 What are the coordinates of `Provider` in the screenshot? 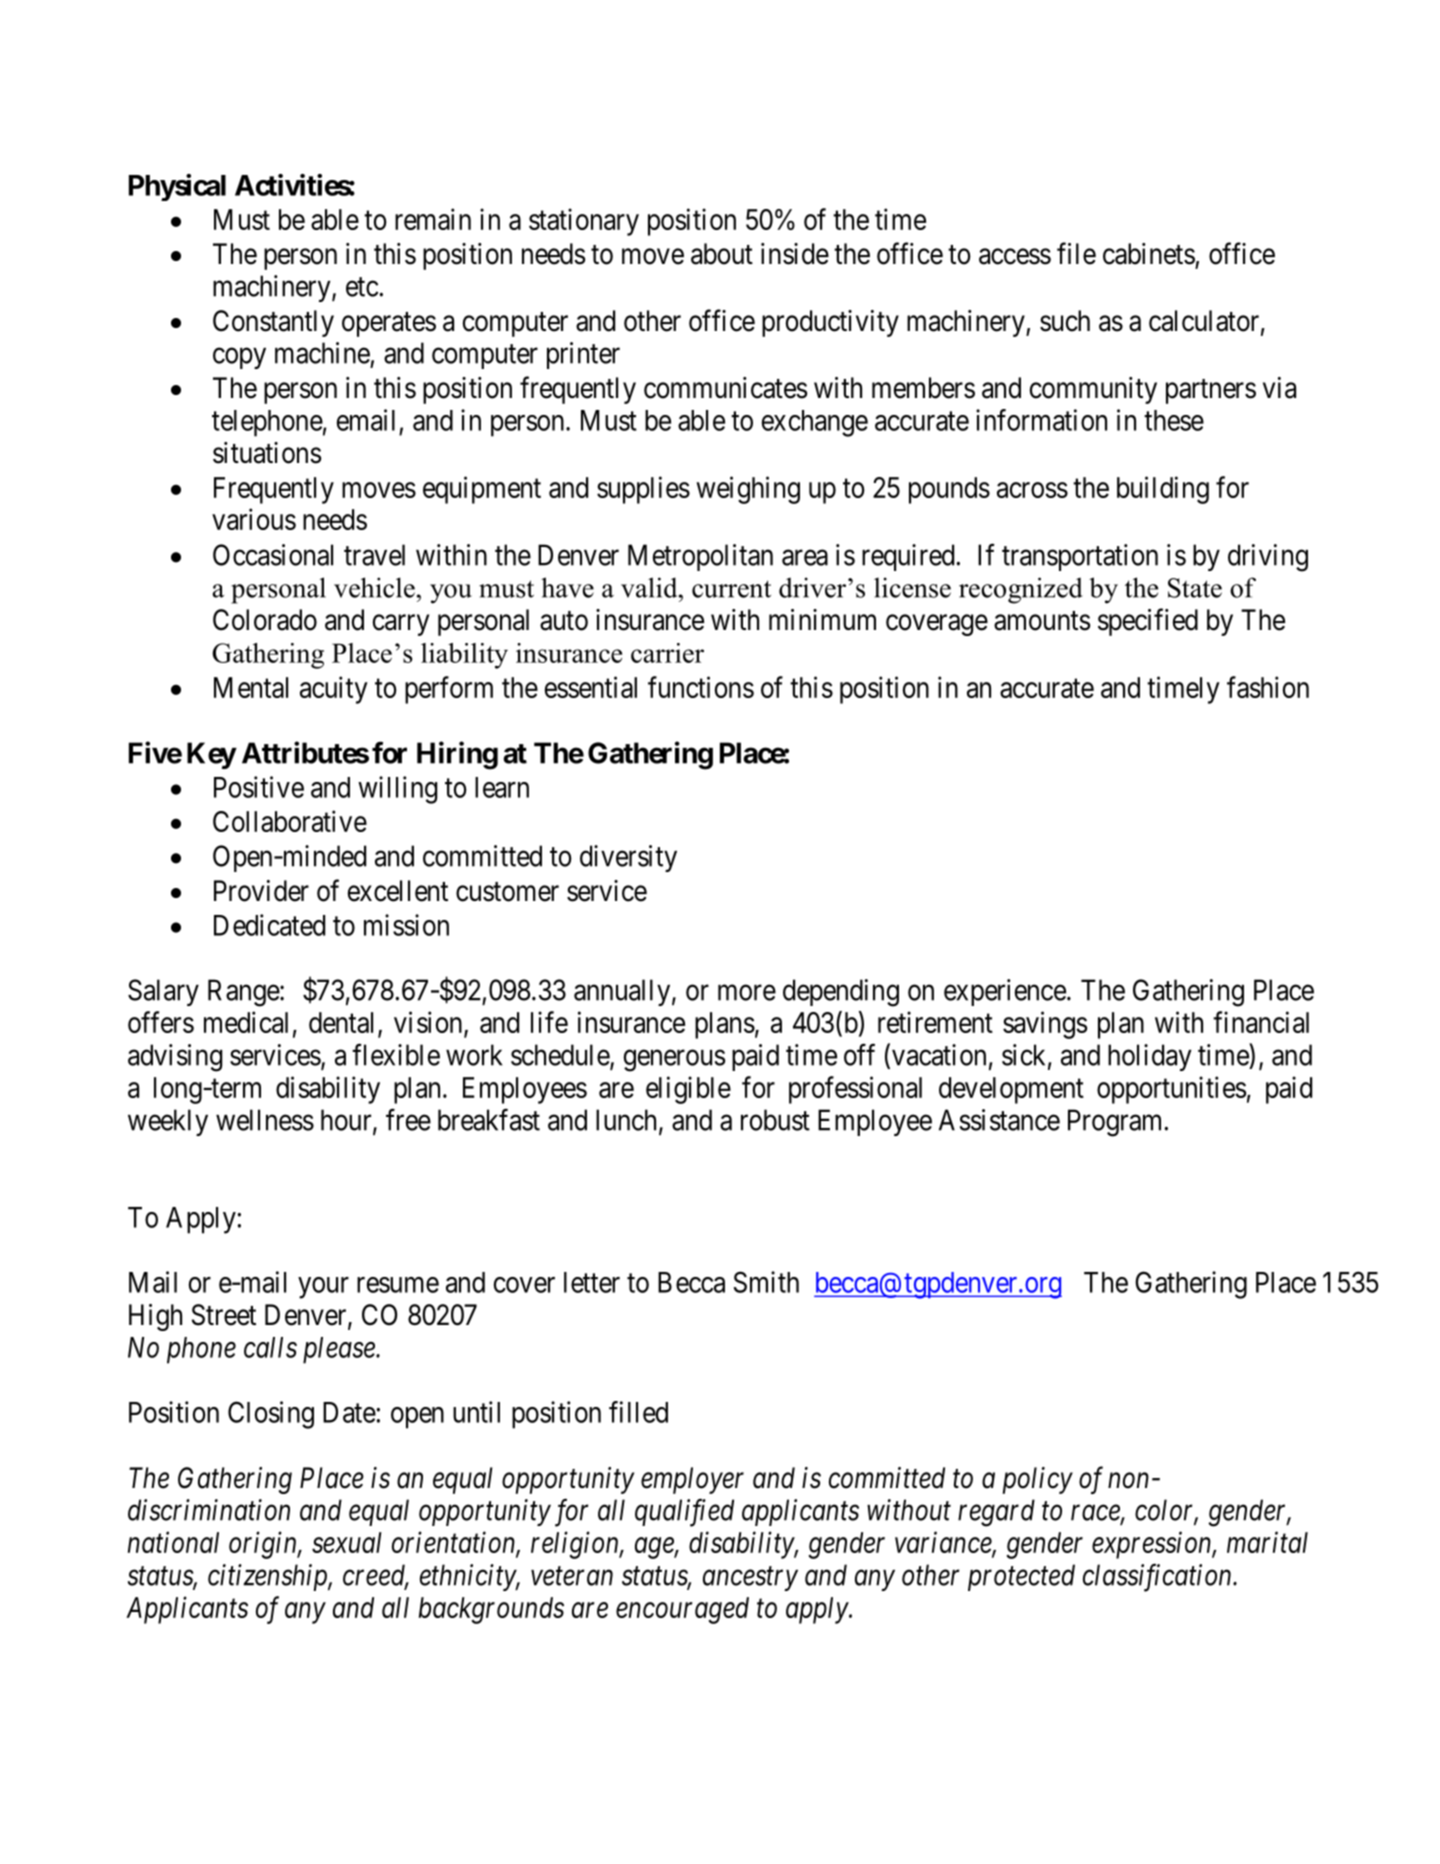 It's located at (261, 891).
